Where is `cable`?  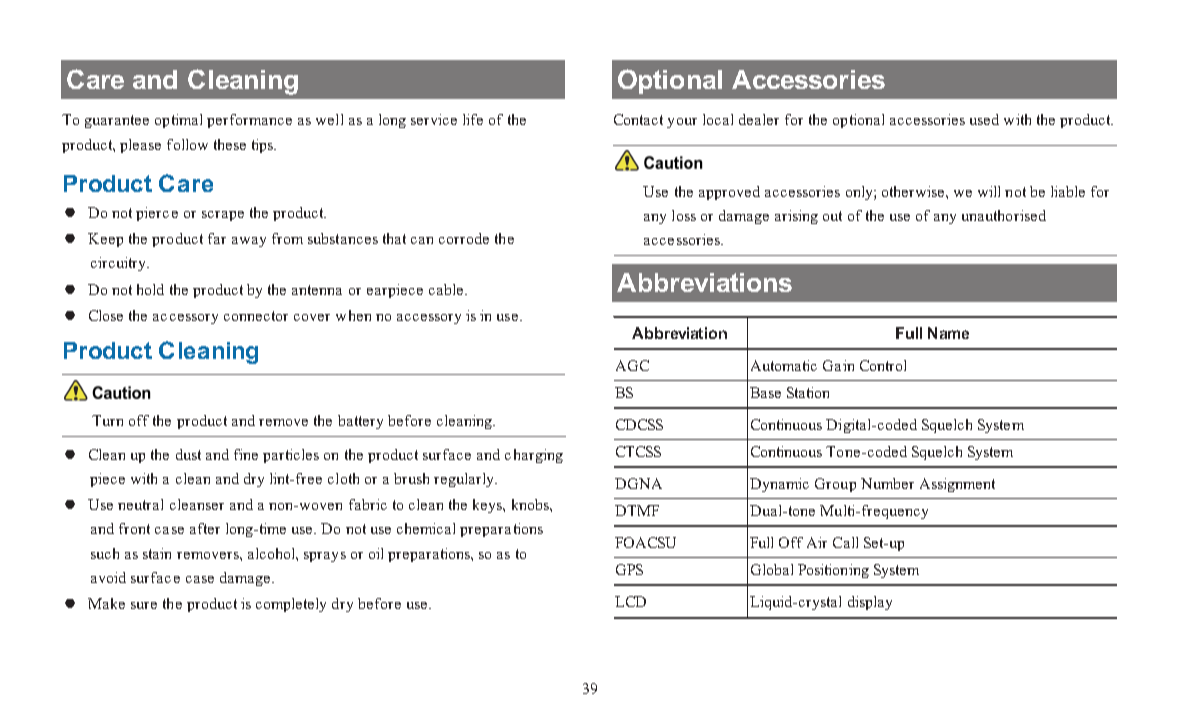
cable is located at coordinates (447, 289).
